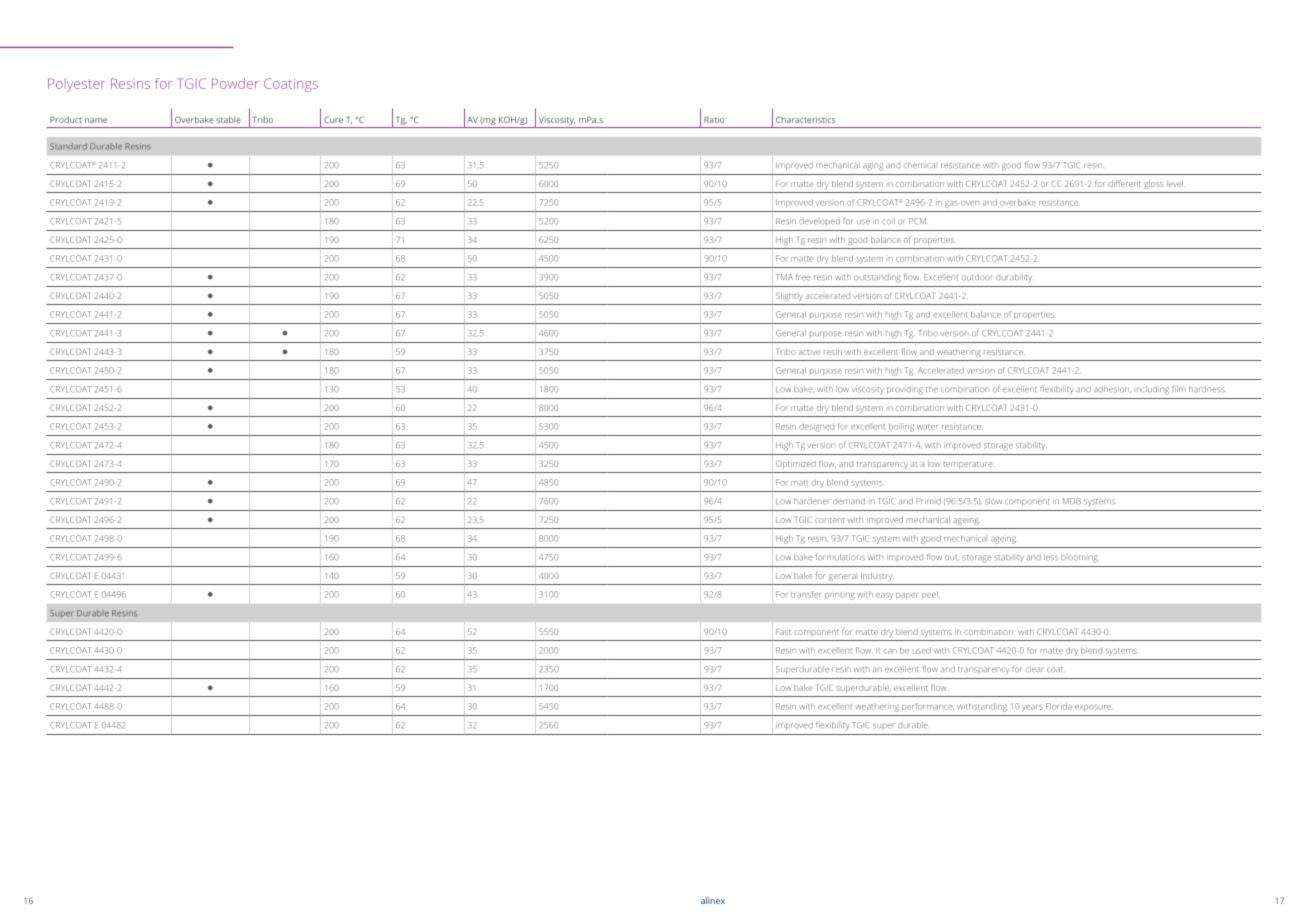  I want to click on Florida, so click(1059, 706).
